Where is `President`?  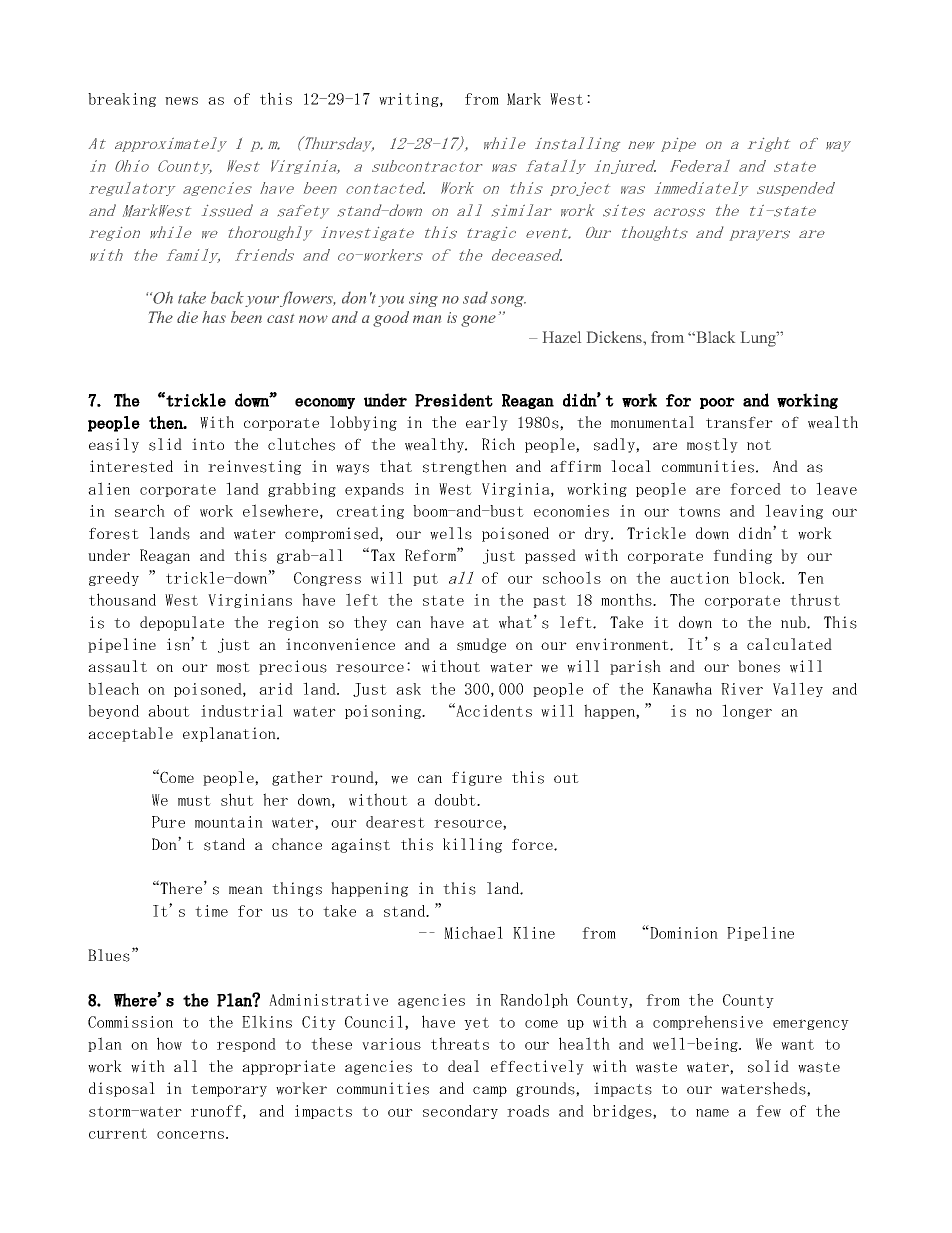 President is located at coordinates (454, 400).
